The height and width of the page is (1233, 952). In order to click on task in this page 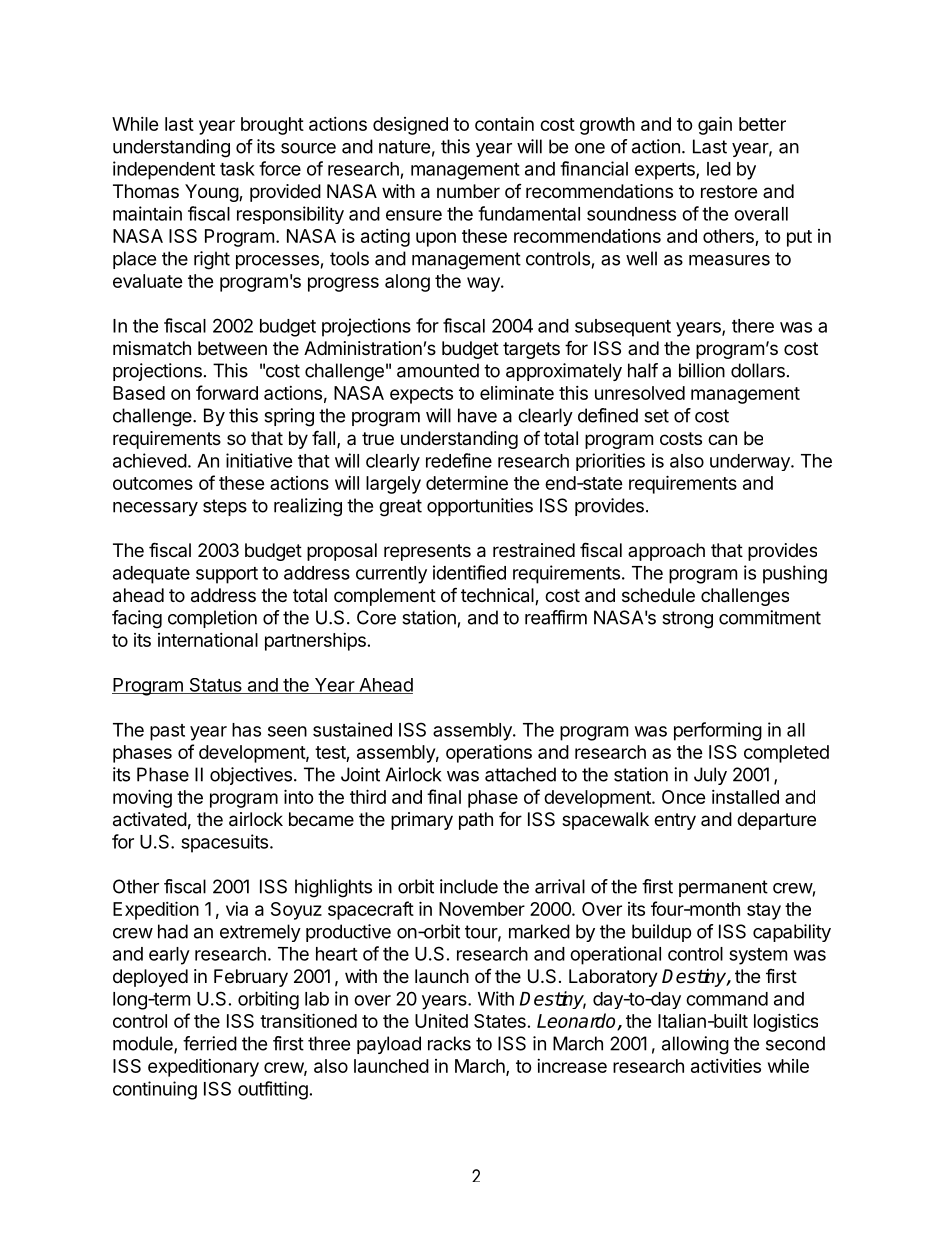, I will do `click(237, 169)`.
